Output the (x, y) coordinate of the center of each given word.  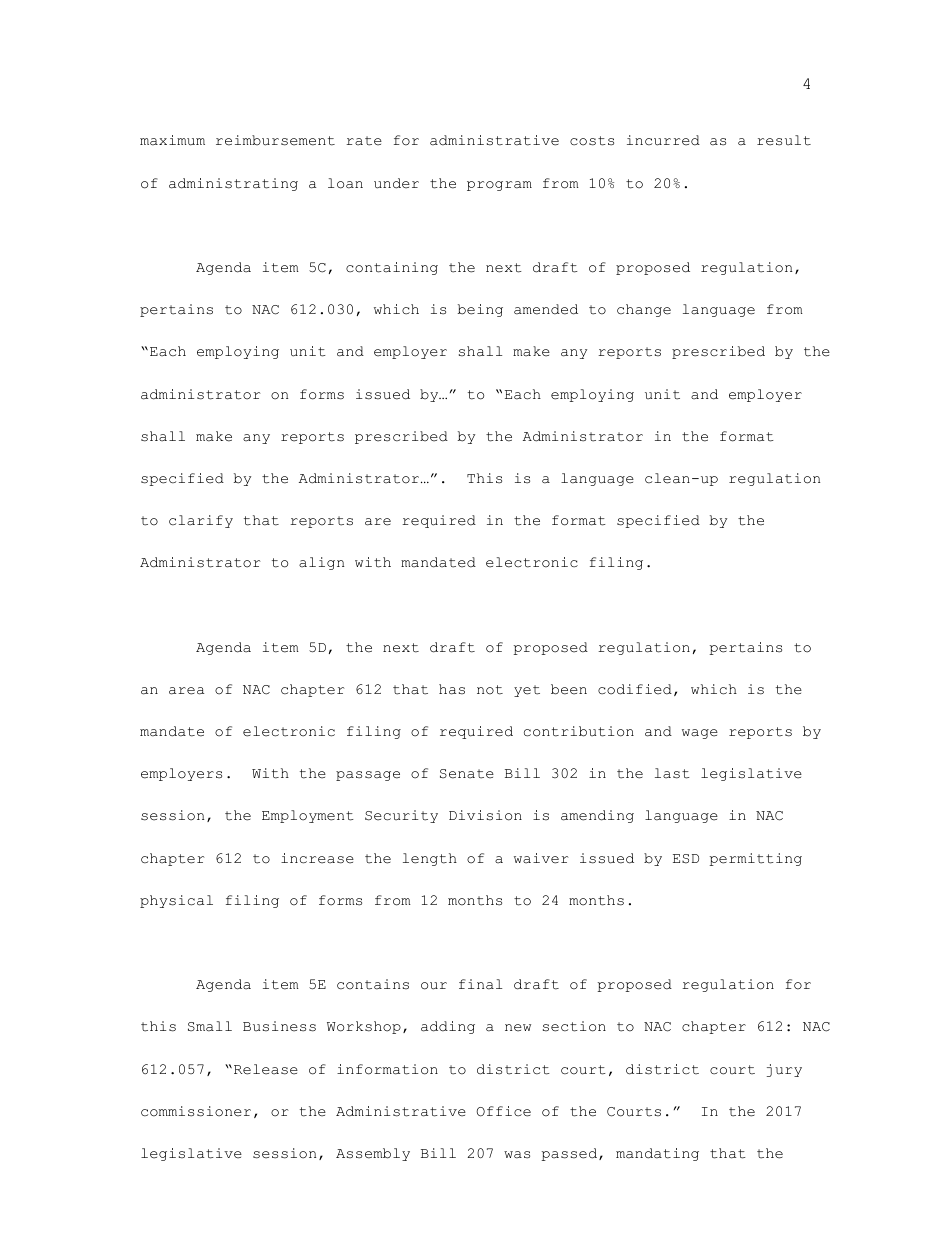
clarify (201, 521)
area (186, 691)
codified (635, 689)
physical (176, 901)
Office (503, 1111)
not (490, 690)
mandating (657, 1154)
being (480, 310)
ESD (686, 859)
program (499, 186)
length (430, 859)
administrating (233, 184)
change (644, 310)
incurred (663, 140)
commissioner (196, 1111)
